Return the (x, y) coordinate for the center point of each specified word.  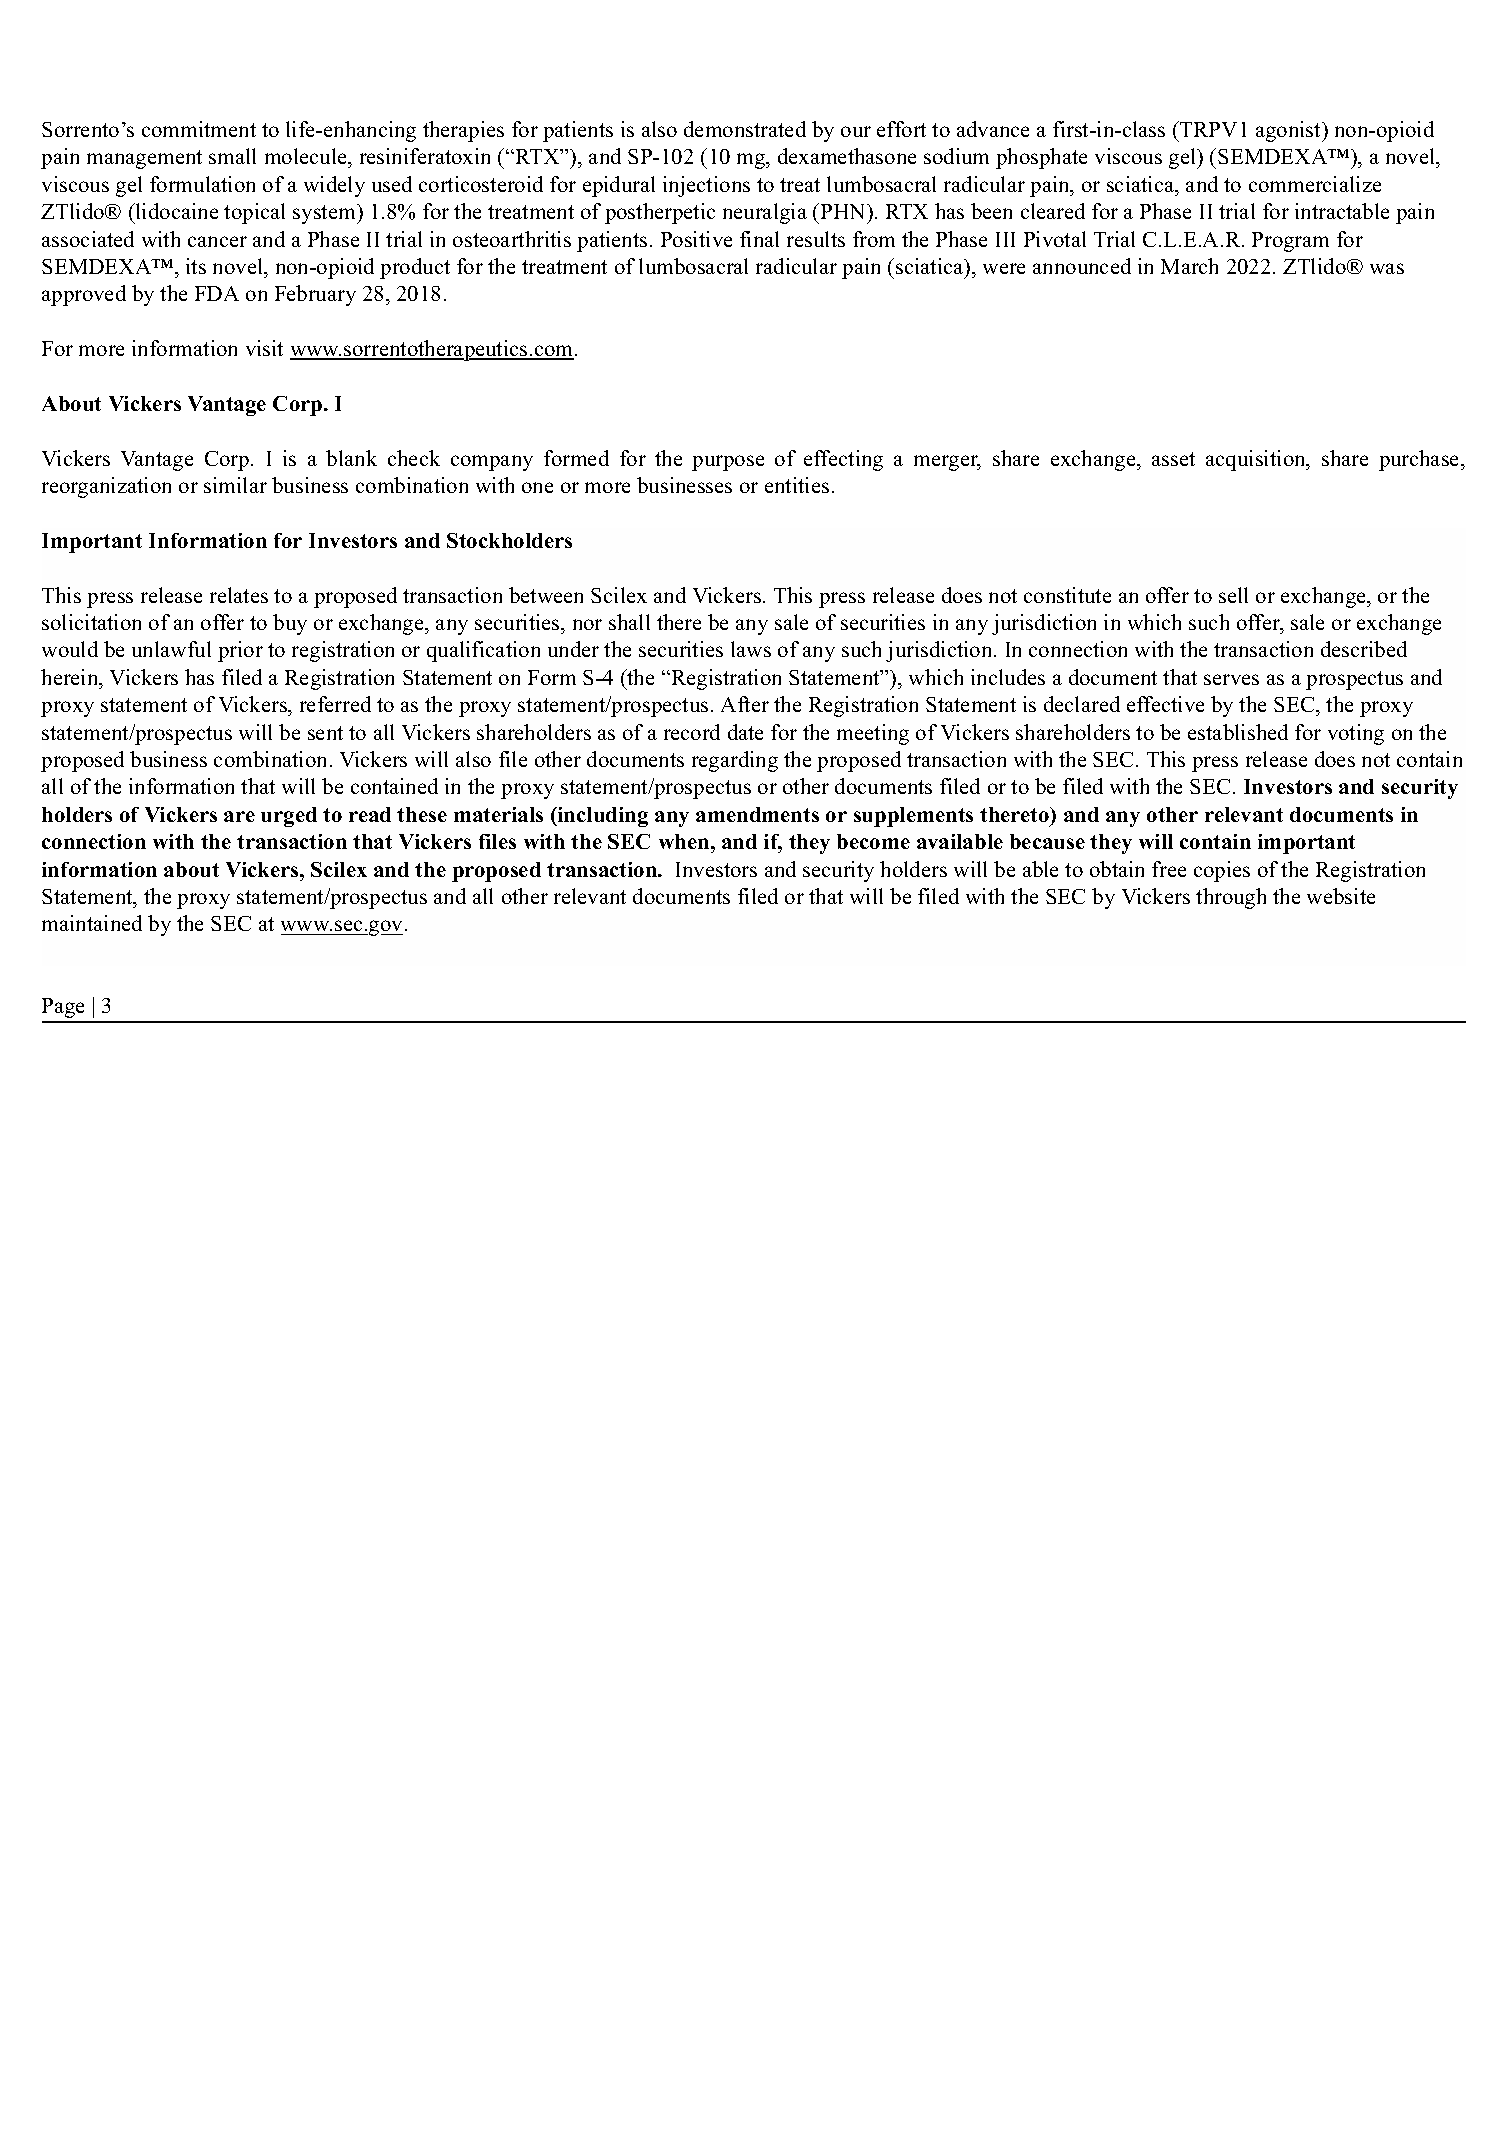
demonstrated (745, 129)
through (1231, 898)
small (232, 156)
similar (235, 485)
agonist (1290, 131)
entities (797, 485)
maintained (92, 923)
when (685, 841)
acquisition (1257, 460)
